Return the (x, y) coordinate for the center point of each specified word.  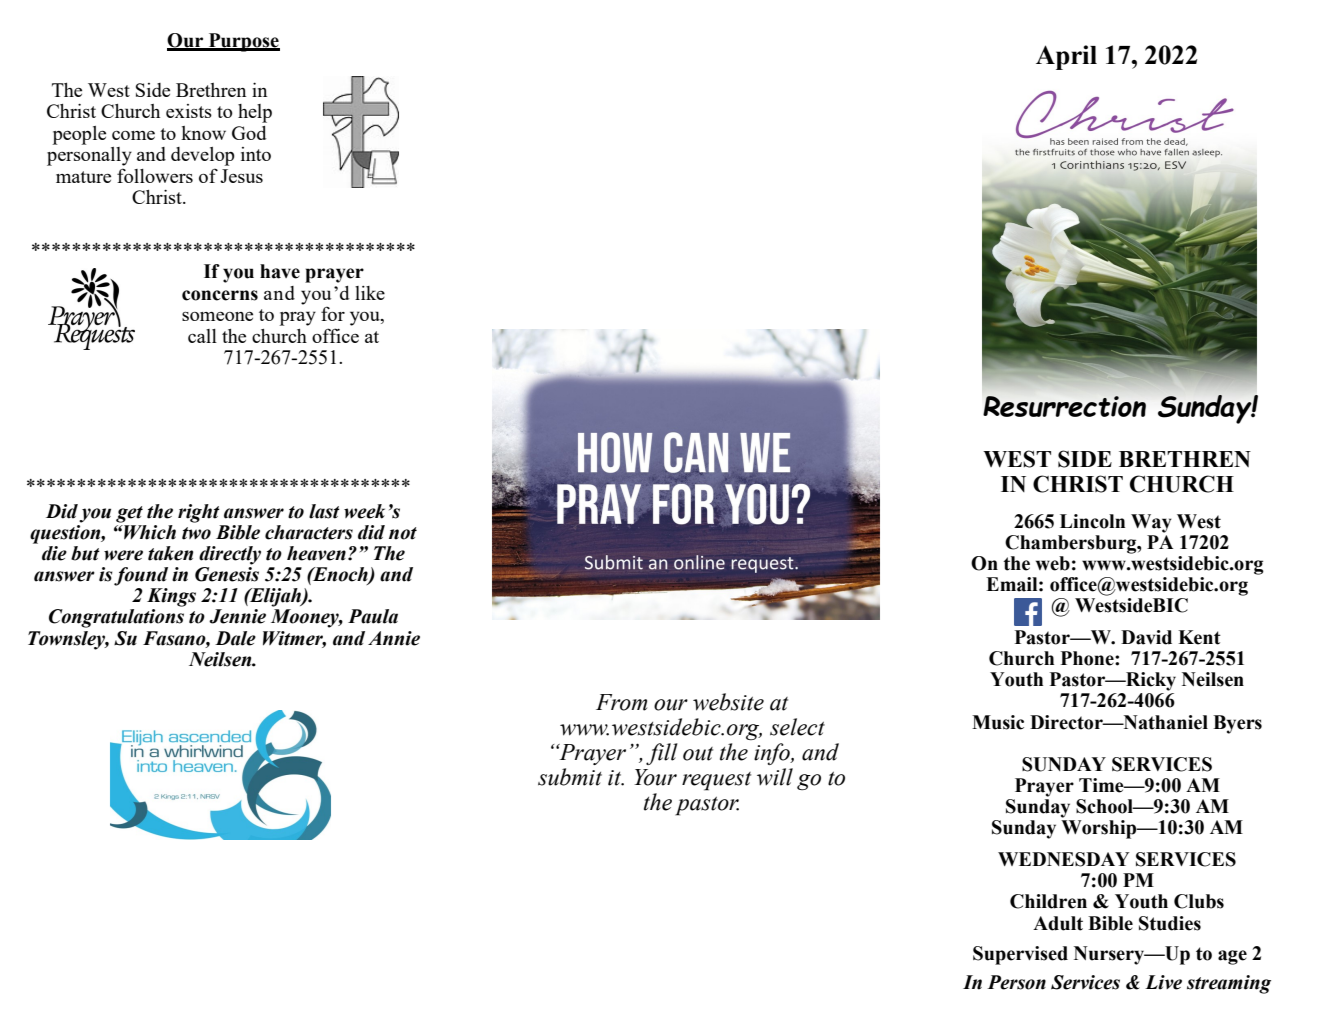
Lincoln (1092, 521)
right (199, 513)
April (1066, 57)
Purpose (243, 42)
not (403, 533)
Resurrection (1064, 406)
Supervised (1020, 955)
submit (570, 777)
